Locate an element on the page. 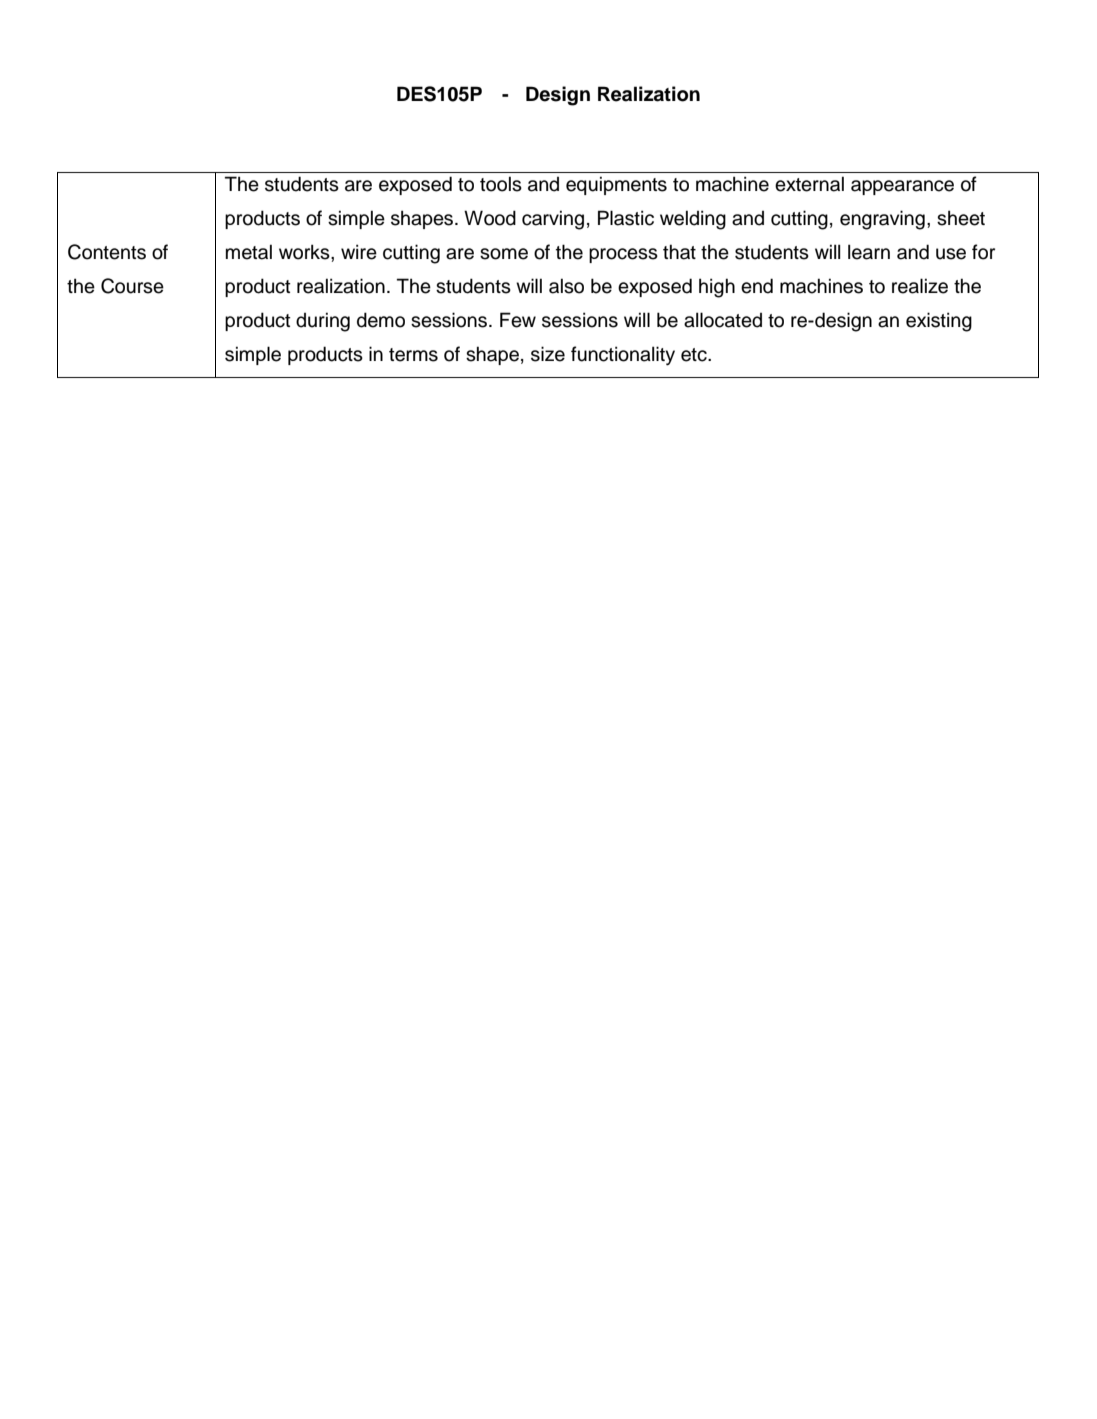 This image has width=1097, height=1419. realize is located at coordinates (920, 286).
